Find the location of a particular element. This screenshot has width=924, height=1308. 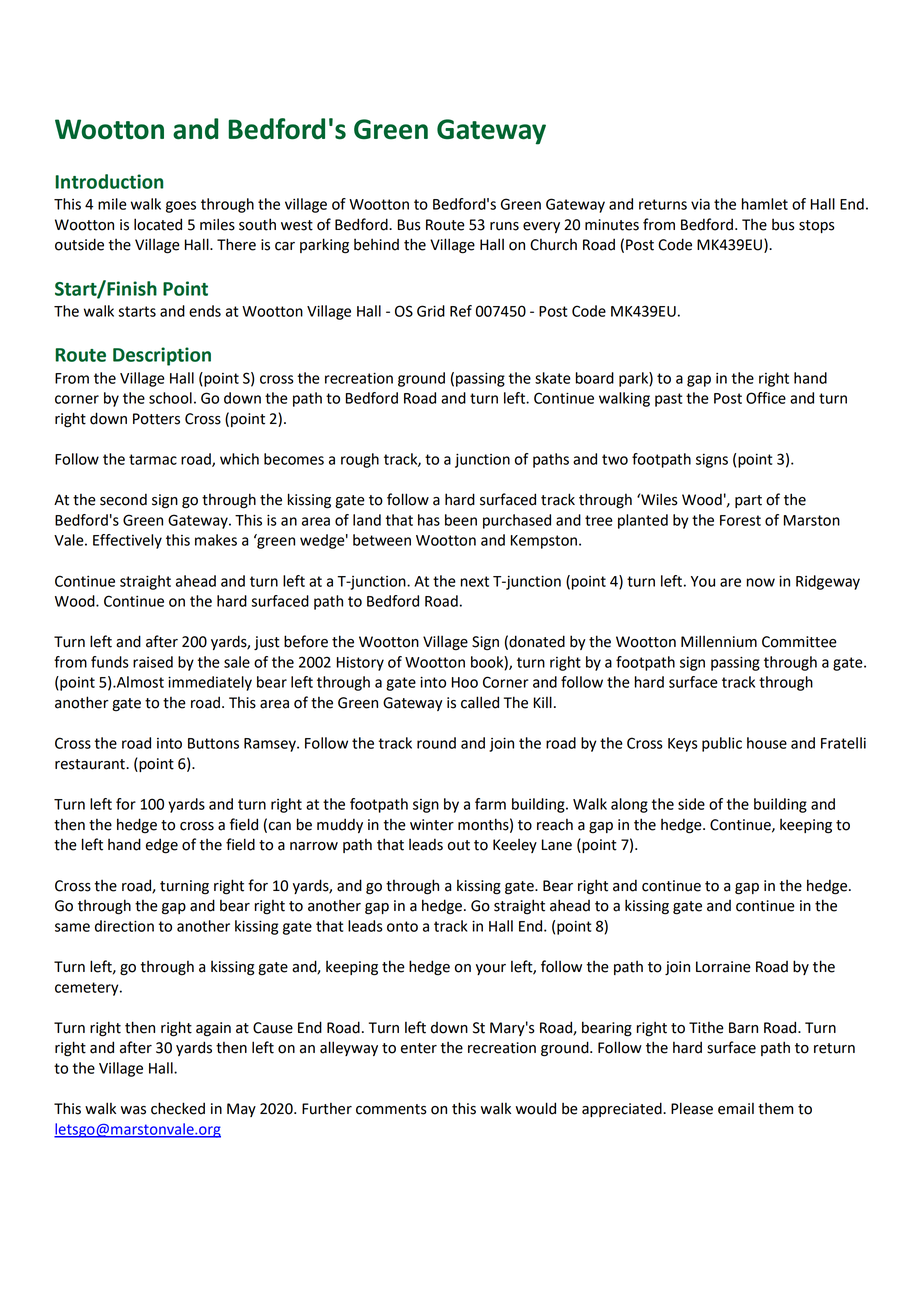

email is located at coordinates (736, 1109).
